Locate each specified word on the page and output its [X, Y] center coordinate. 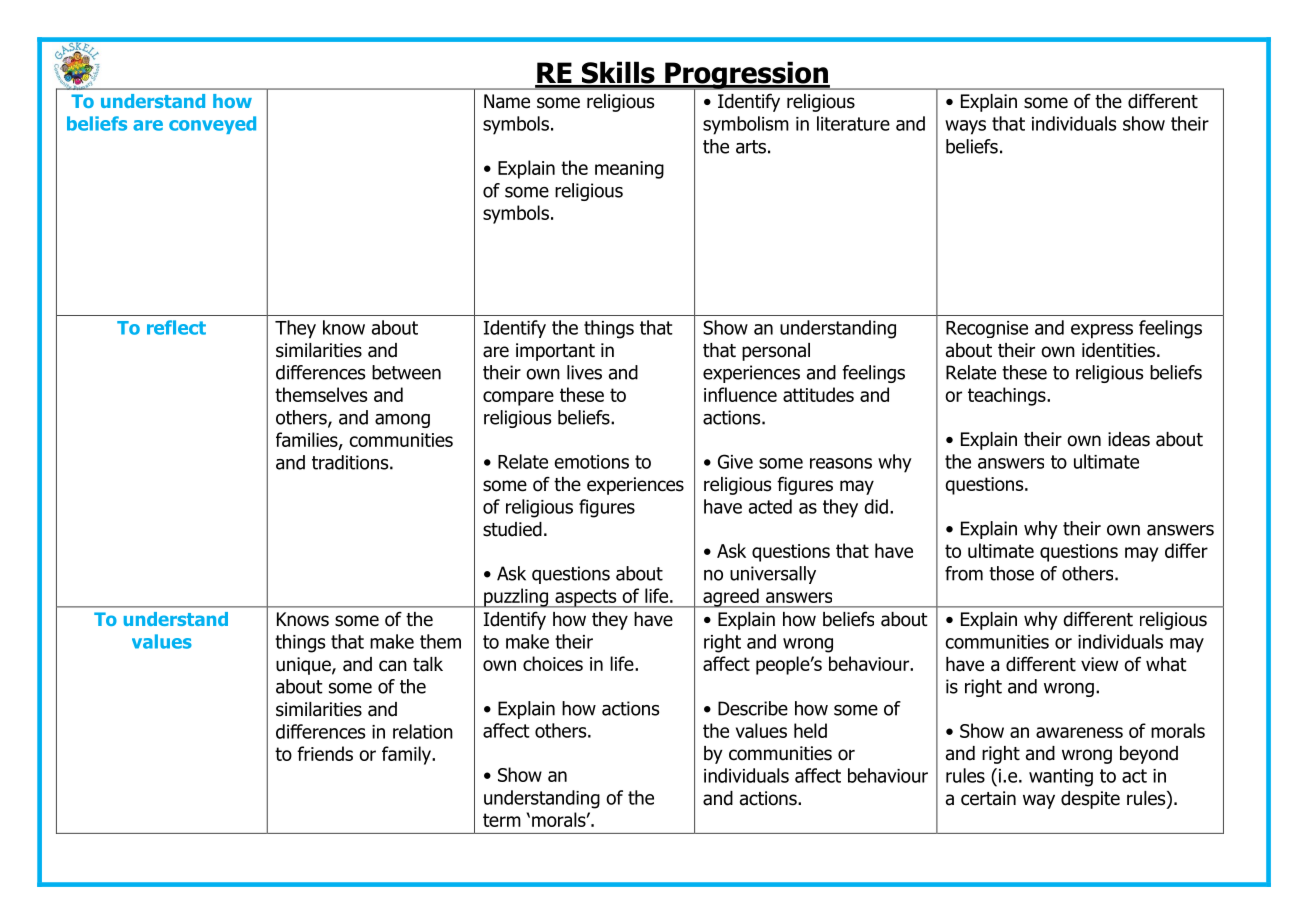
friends [325, 753]
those [1011, 573]
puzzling [516, 598]
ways [965, 127]
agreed [731, 598]
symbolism [746, 125]
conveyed [212, 125]
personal [776, 352]
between [406, 372]
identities [1118, 350]
